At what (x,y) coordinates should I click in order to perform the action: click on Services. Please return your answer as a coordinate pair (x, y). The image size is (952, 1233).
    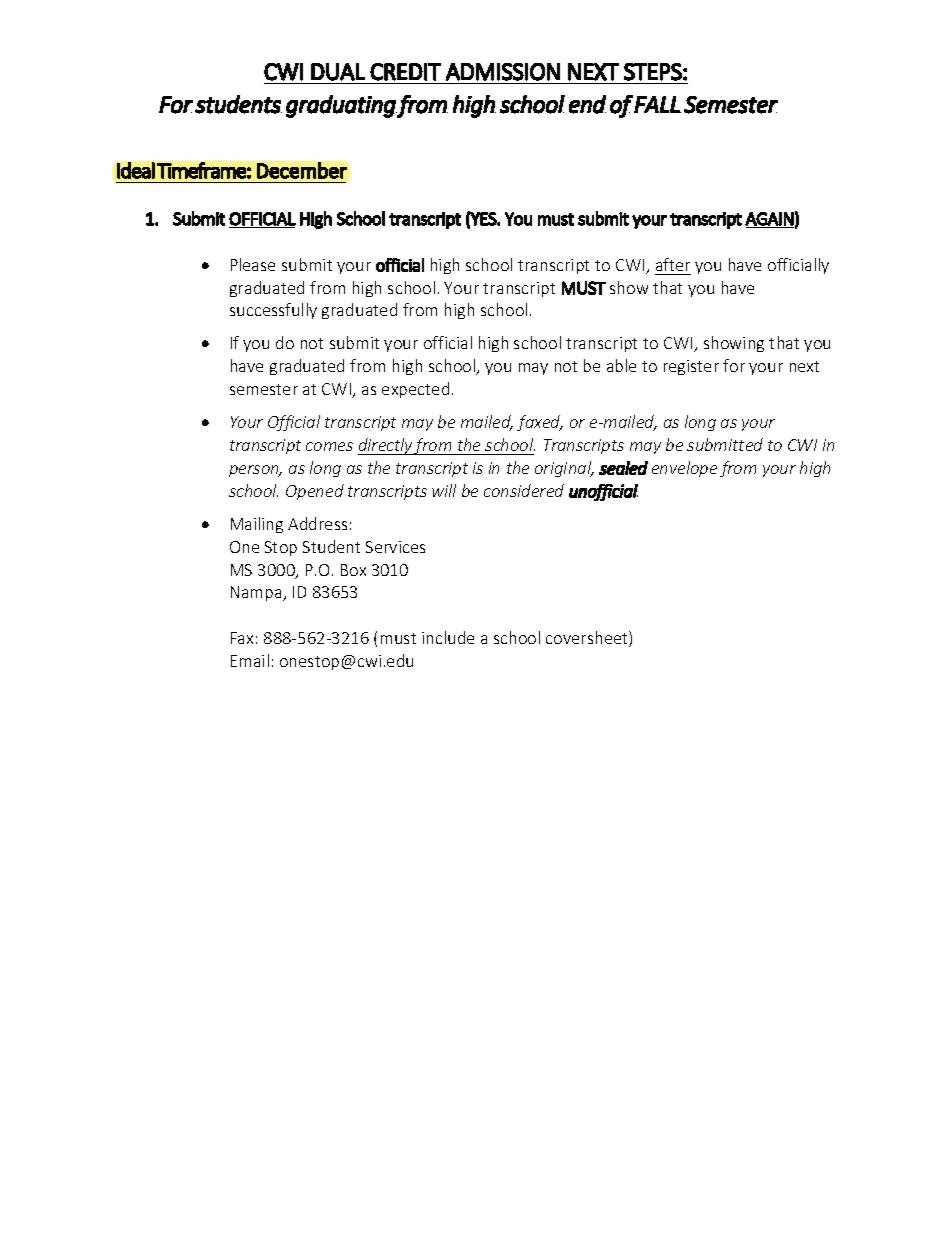
    Looking at the image, I should click on (395, 547).
